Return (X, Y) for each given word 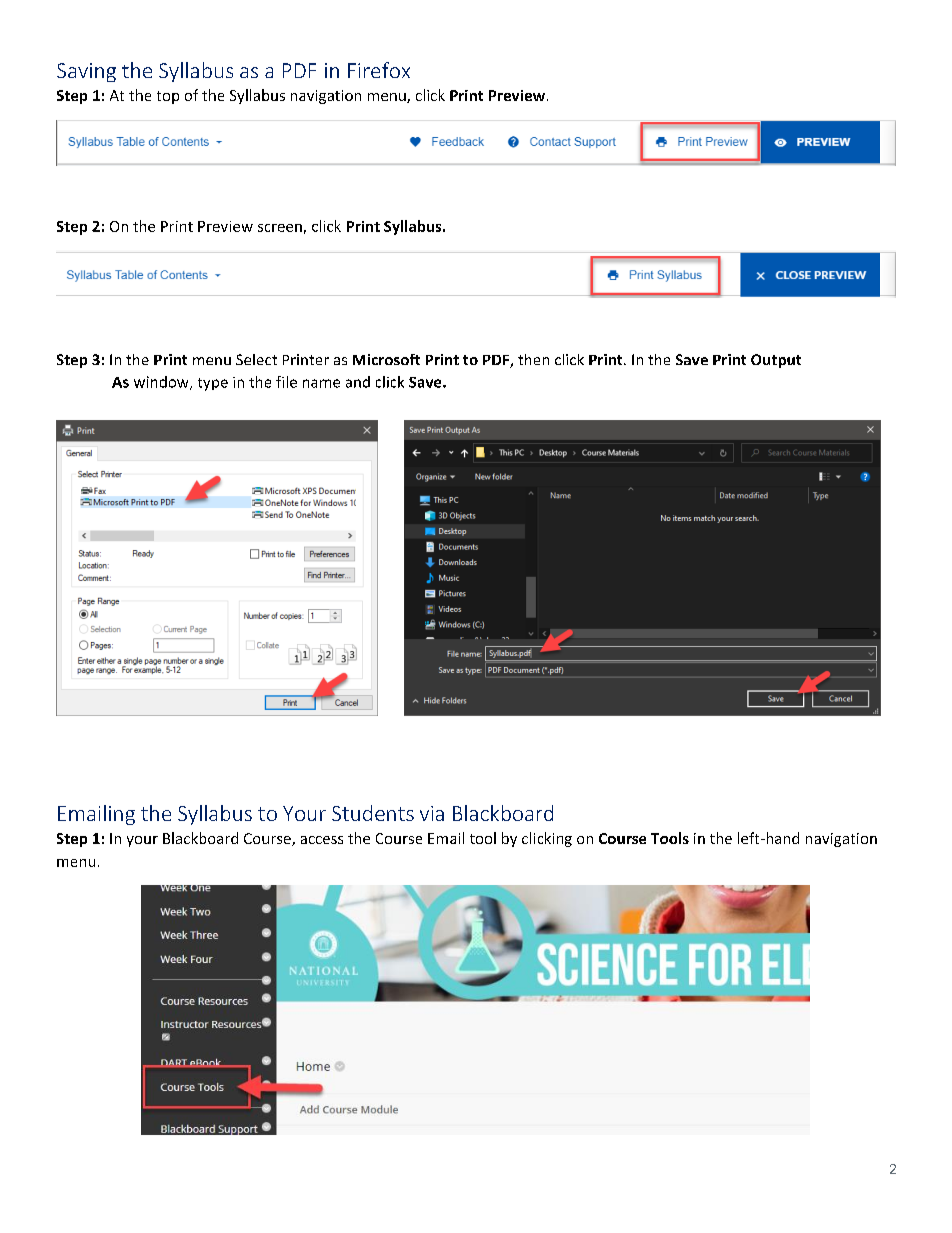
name (321, 383)
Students (373, 813)
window (162, 383)
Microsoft (386, 359)
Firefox (379, 70)
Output (776, 361)
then (533, 359)
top (168, 97)
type (213, 384)
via (432, 813)
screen (280, 228)
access (322, 840)
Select (256, 359)
